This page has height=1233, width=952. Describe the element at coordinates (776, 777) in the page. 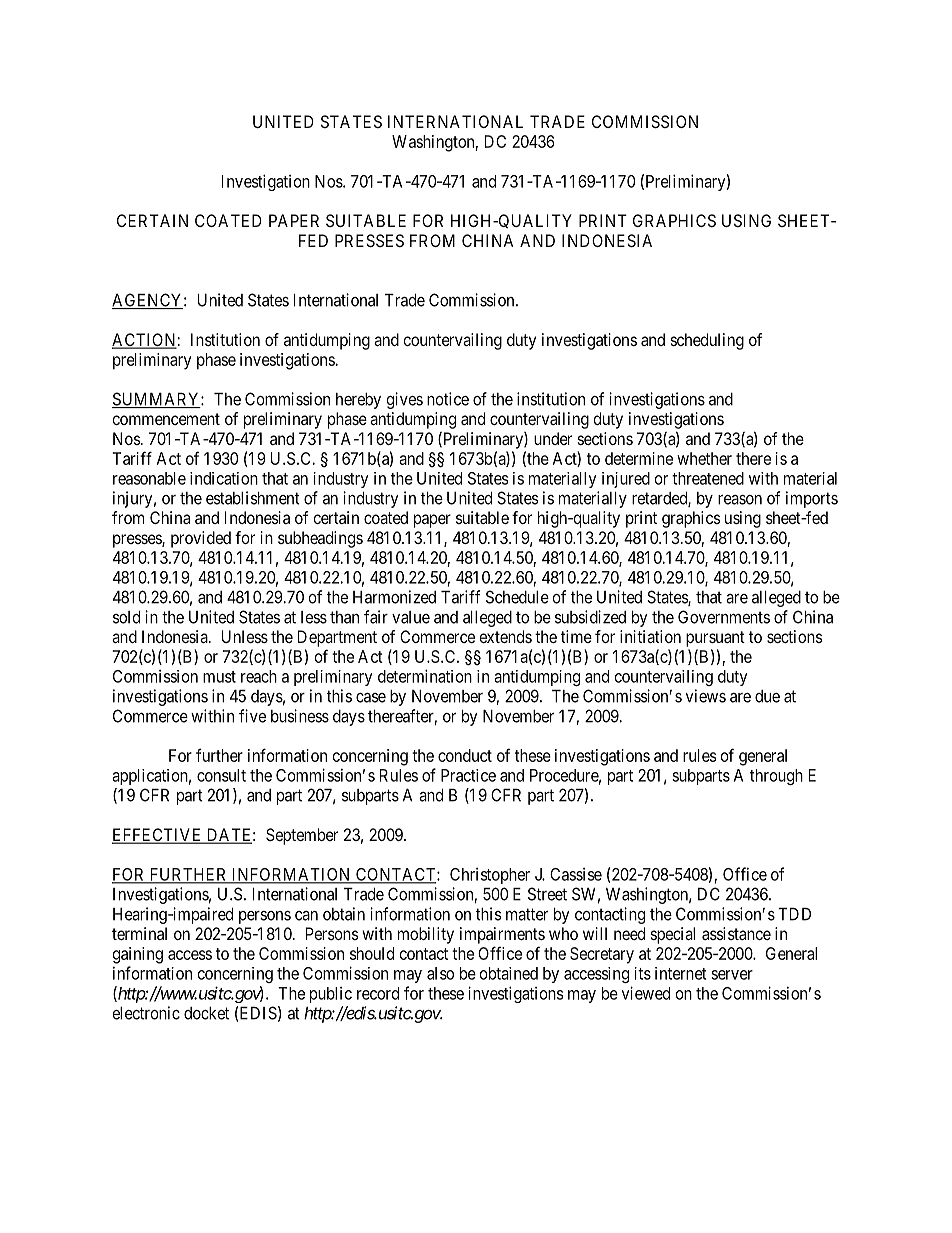

I see `through` at that location.
